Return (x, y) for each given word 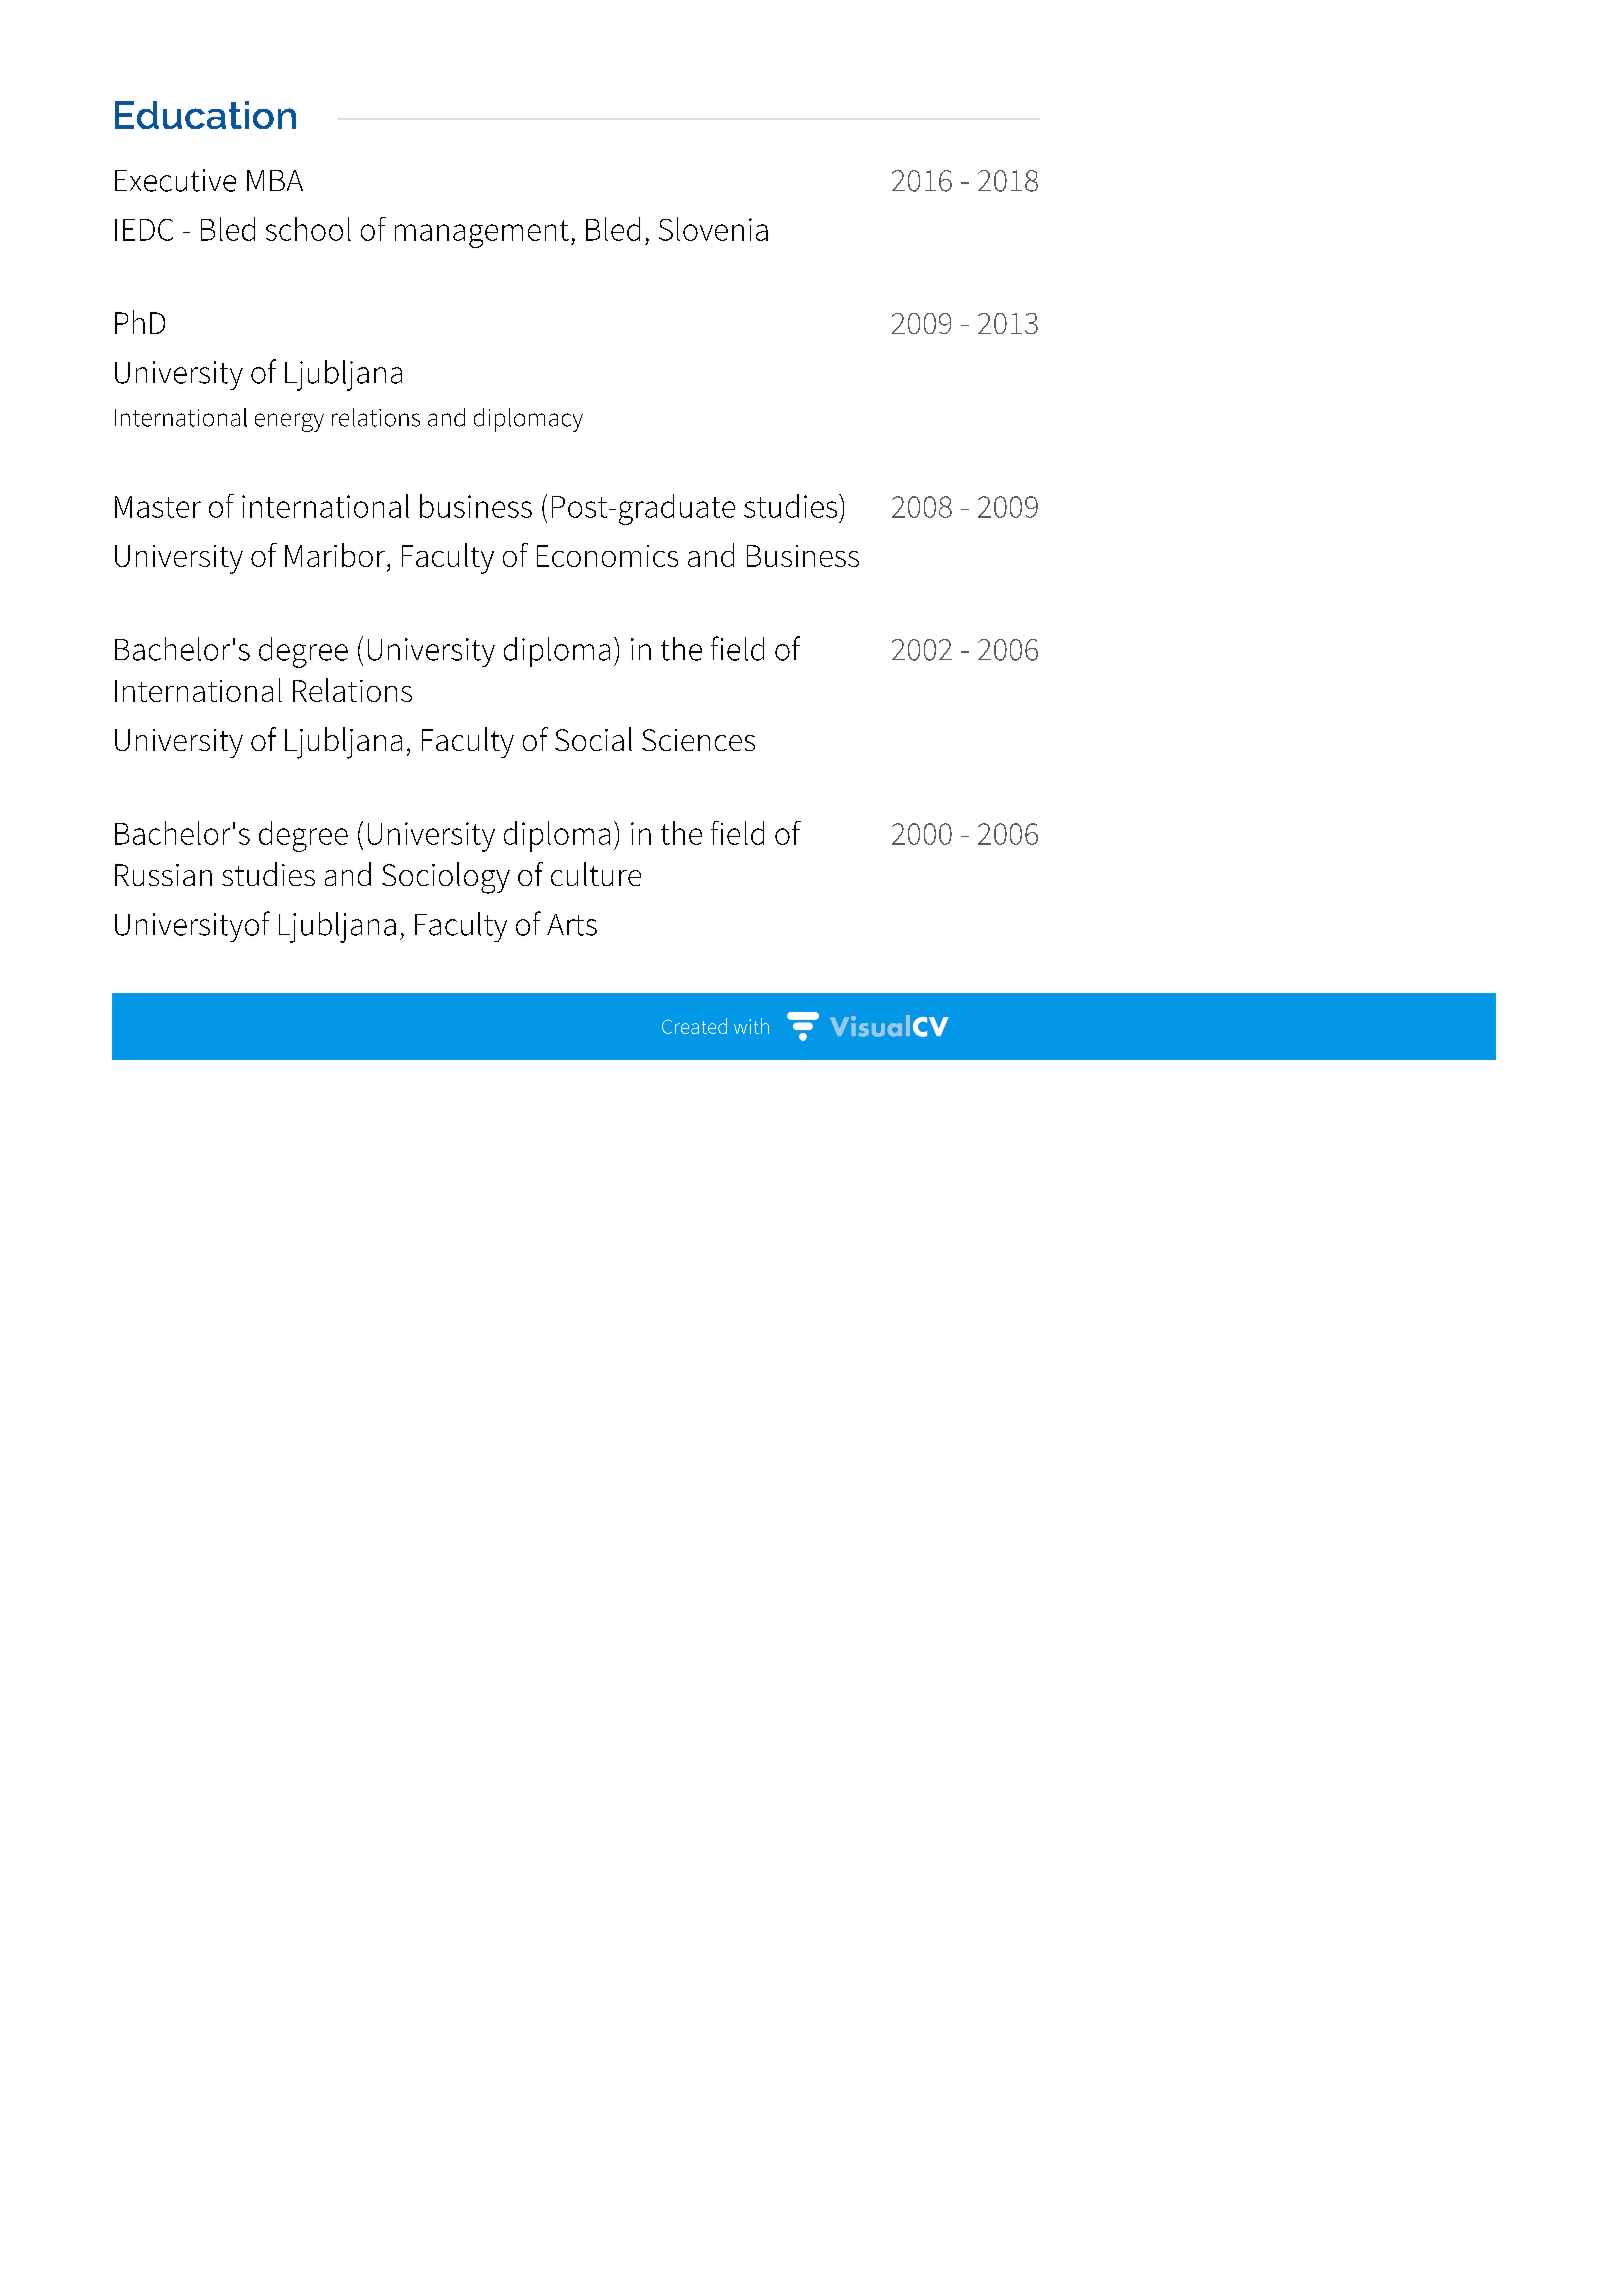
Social (593, 739)
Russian (163, 875)
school (308, 229)
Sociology (446, 878)
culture (596, 874)
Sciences (698, 740)
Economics (607, 556)
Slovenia (713, 229)
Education (205, 115)
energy (289, 422)
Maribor (336, 555)
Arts (572, 925)
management (482, 234)
